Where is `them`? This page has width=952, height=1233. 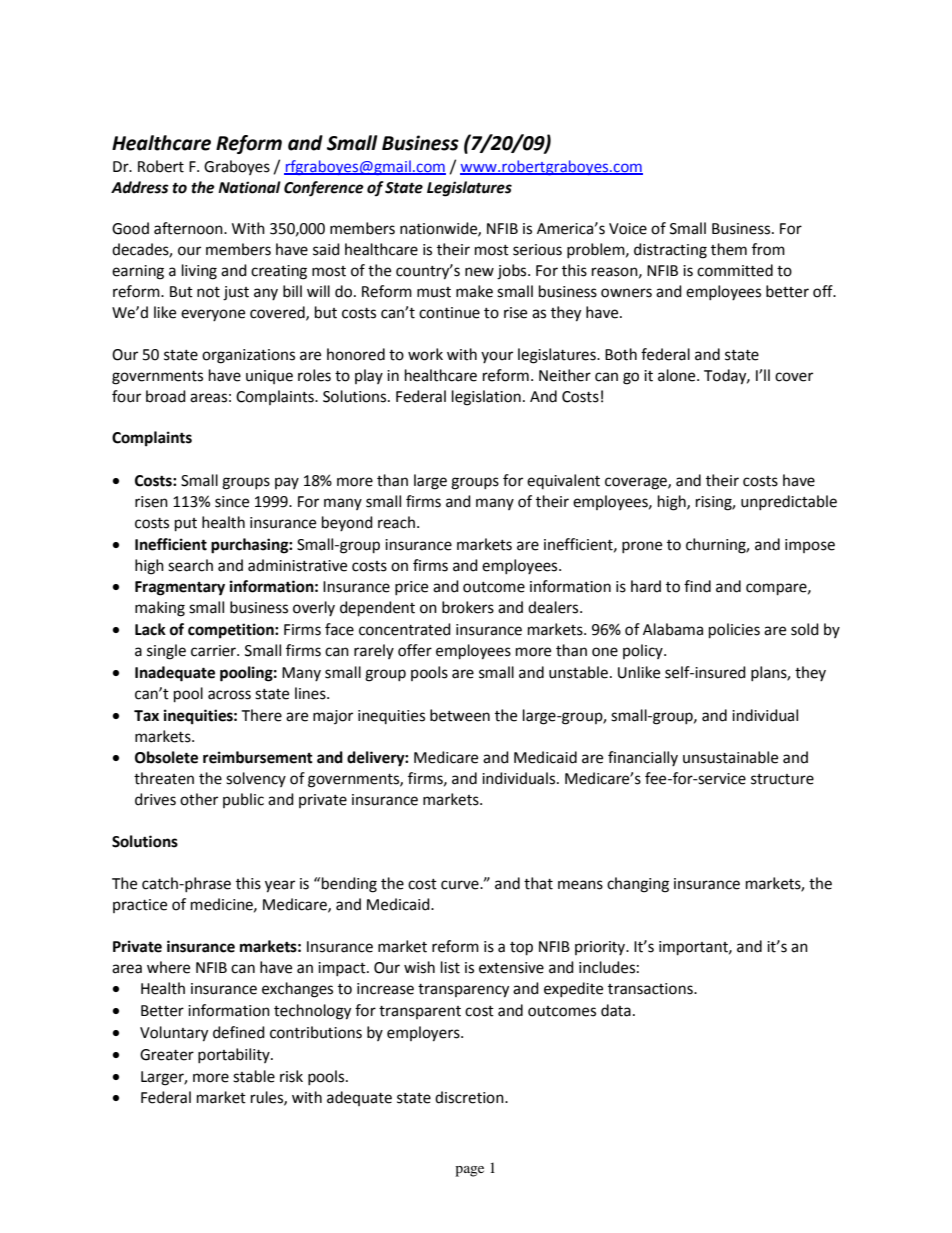
them is located at coordinates (729, 249).
